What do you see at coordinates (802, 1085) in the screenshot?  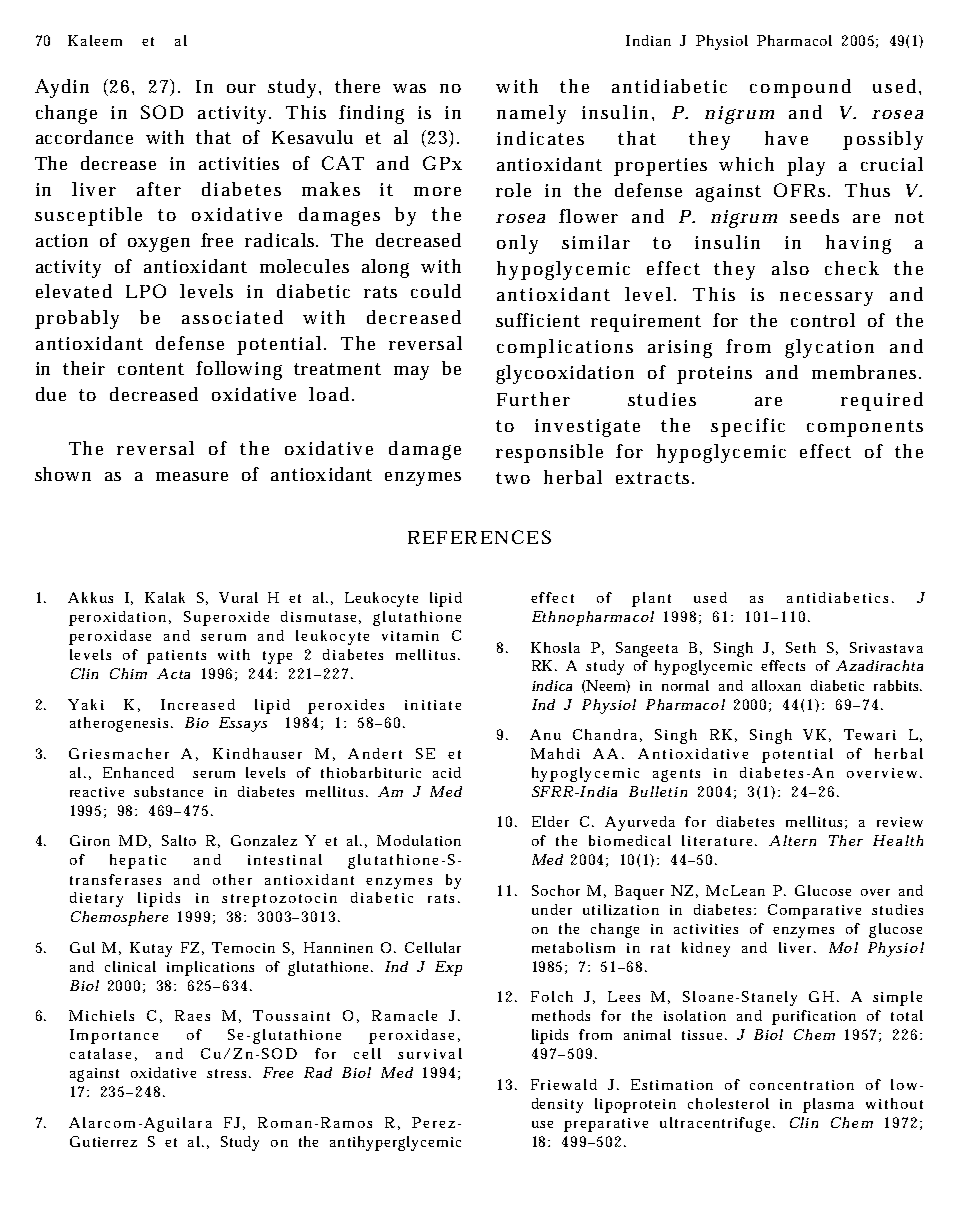 I see `concentration` at bounding box center [802, 1085].
